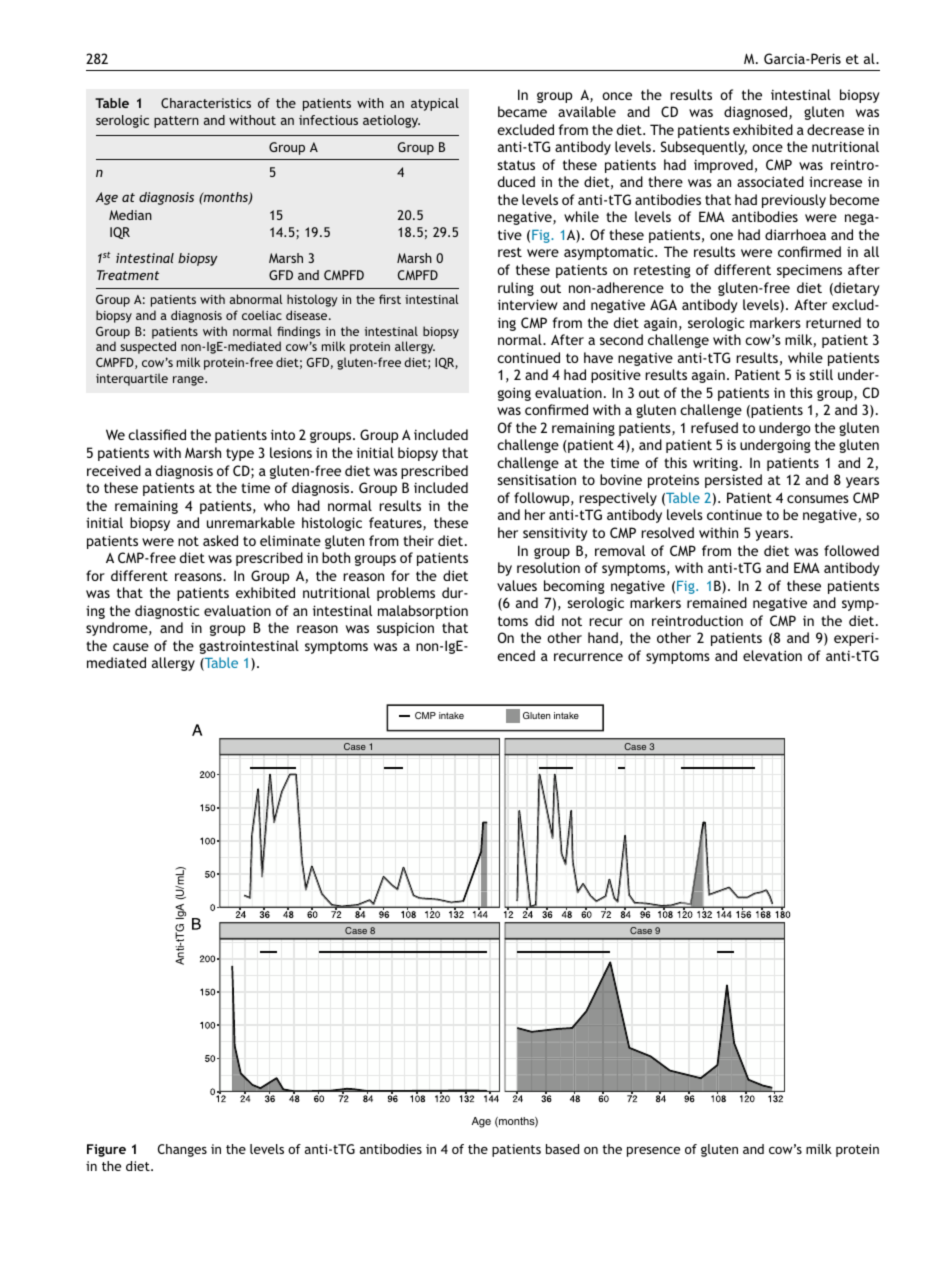 The image size is (952, 1270). Describe the element at coordinates (405, 629) in the page. I see `suspicion` at that location.
